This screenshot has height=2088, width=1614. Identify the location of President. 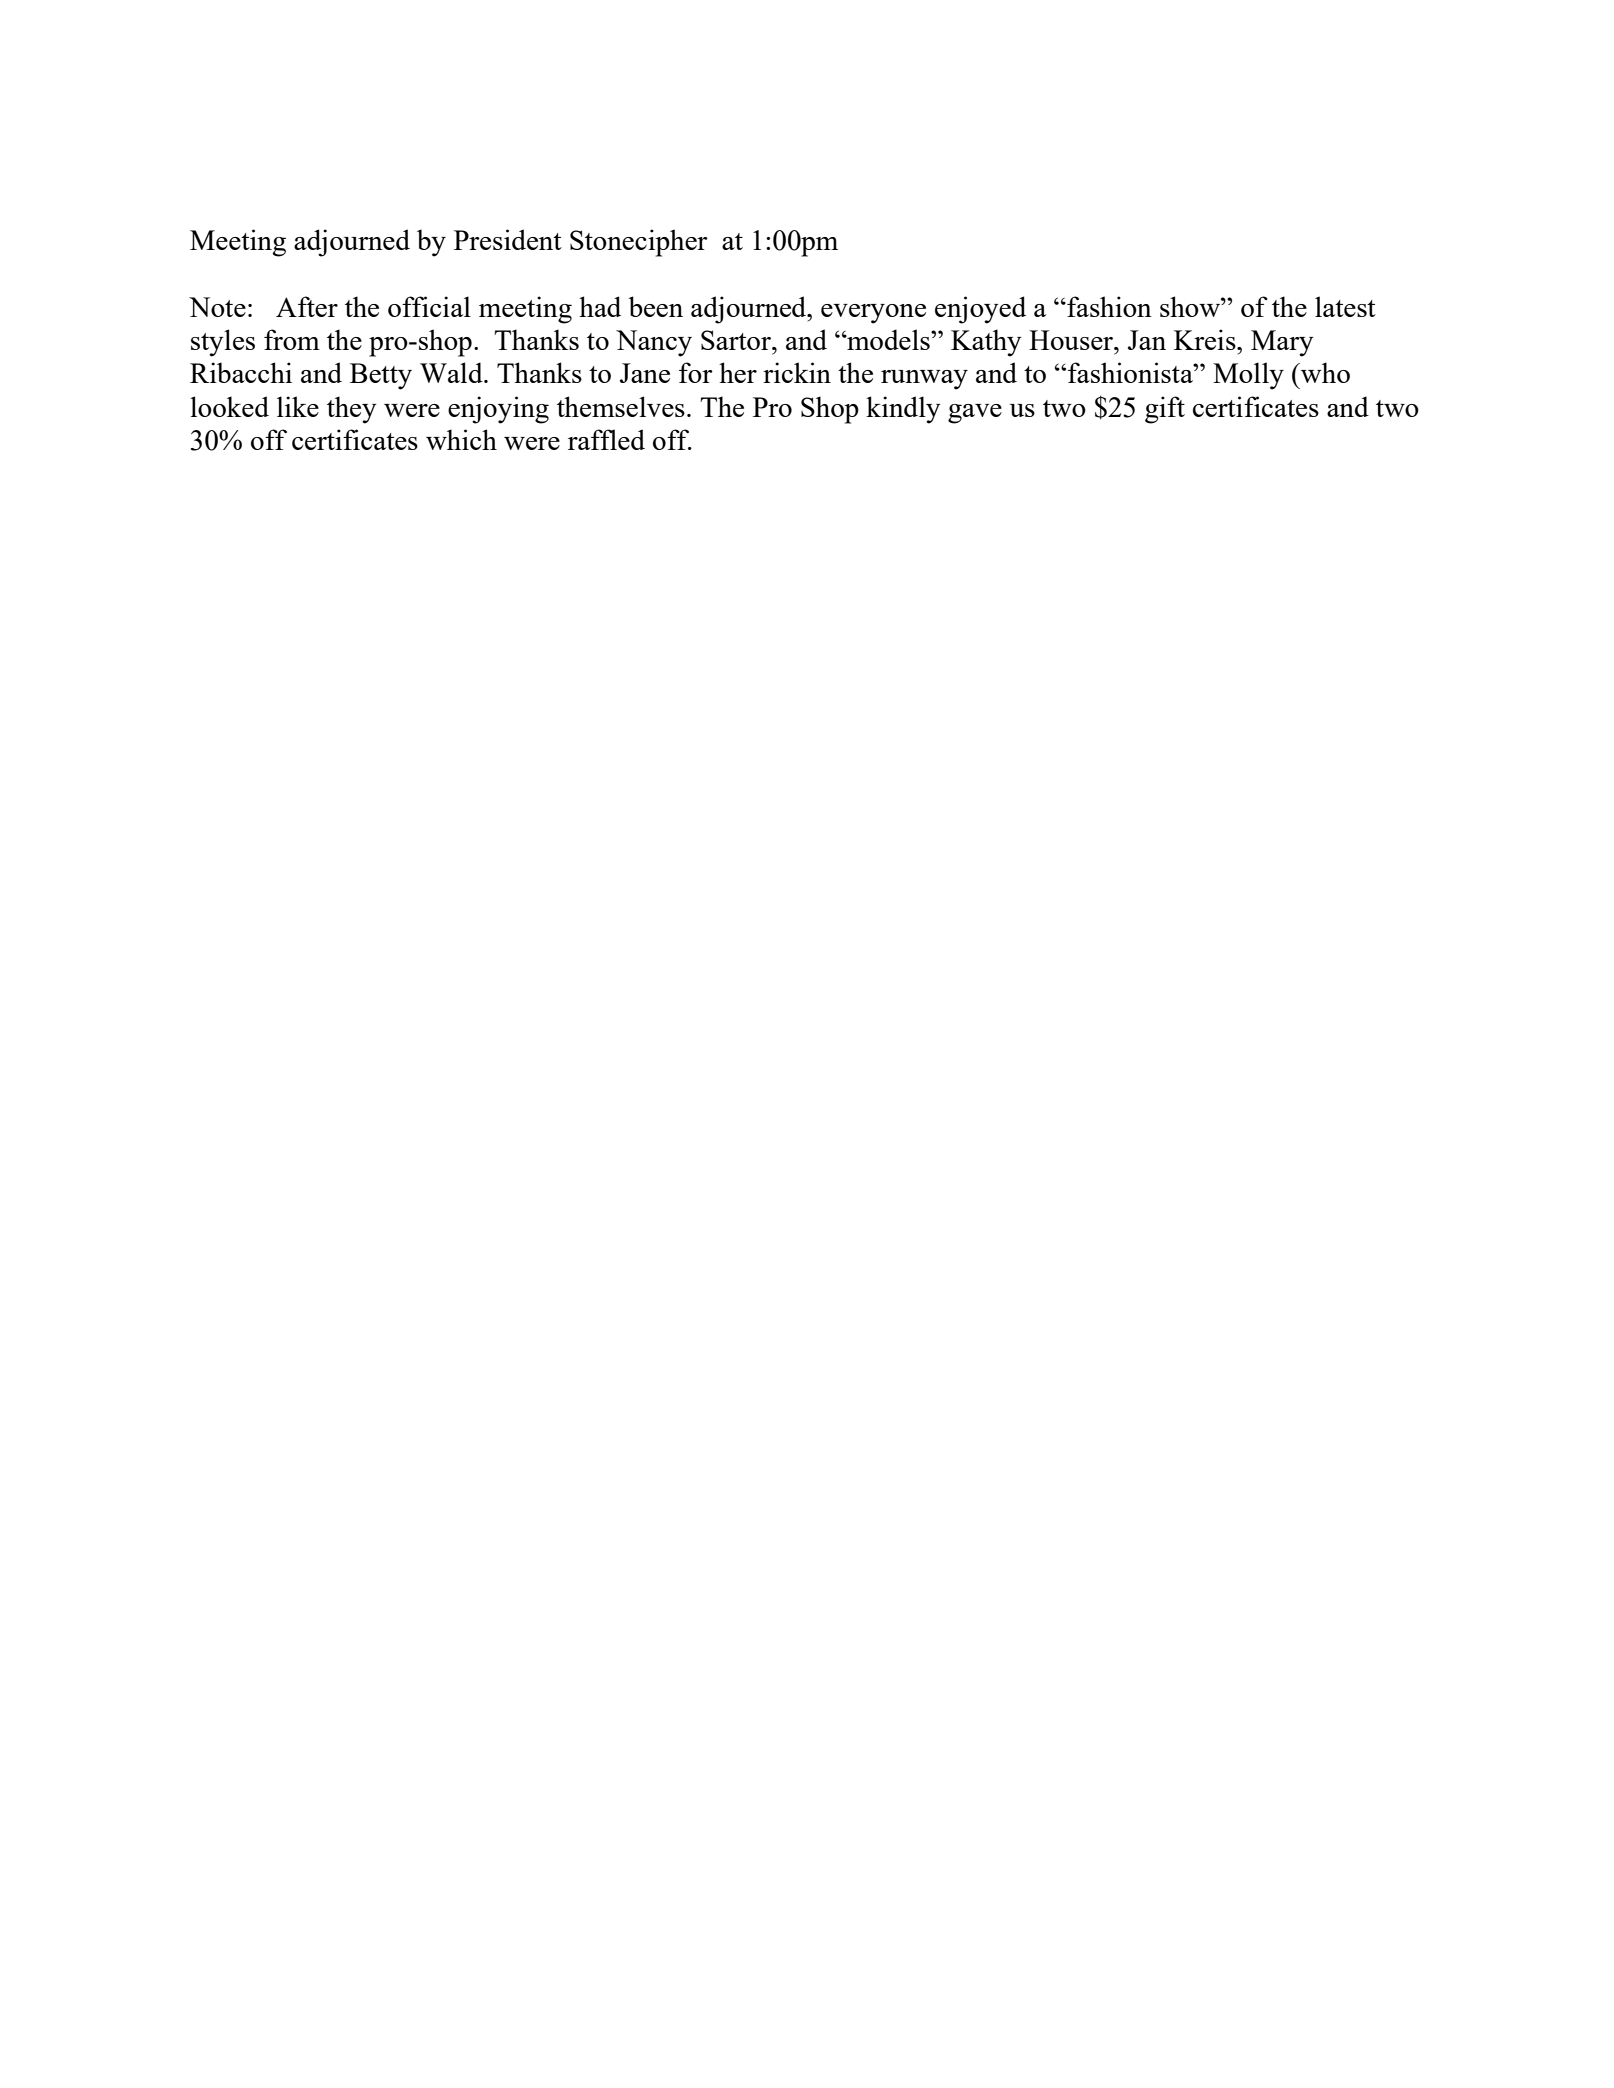
(508, 239).
